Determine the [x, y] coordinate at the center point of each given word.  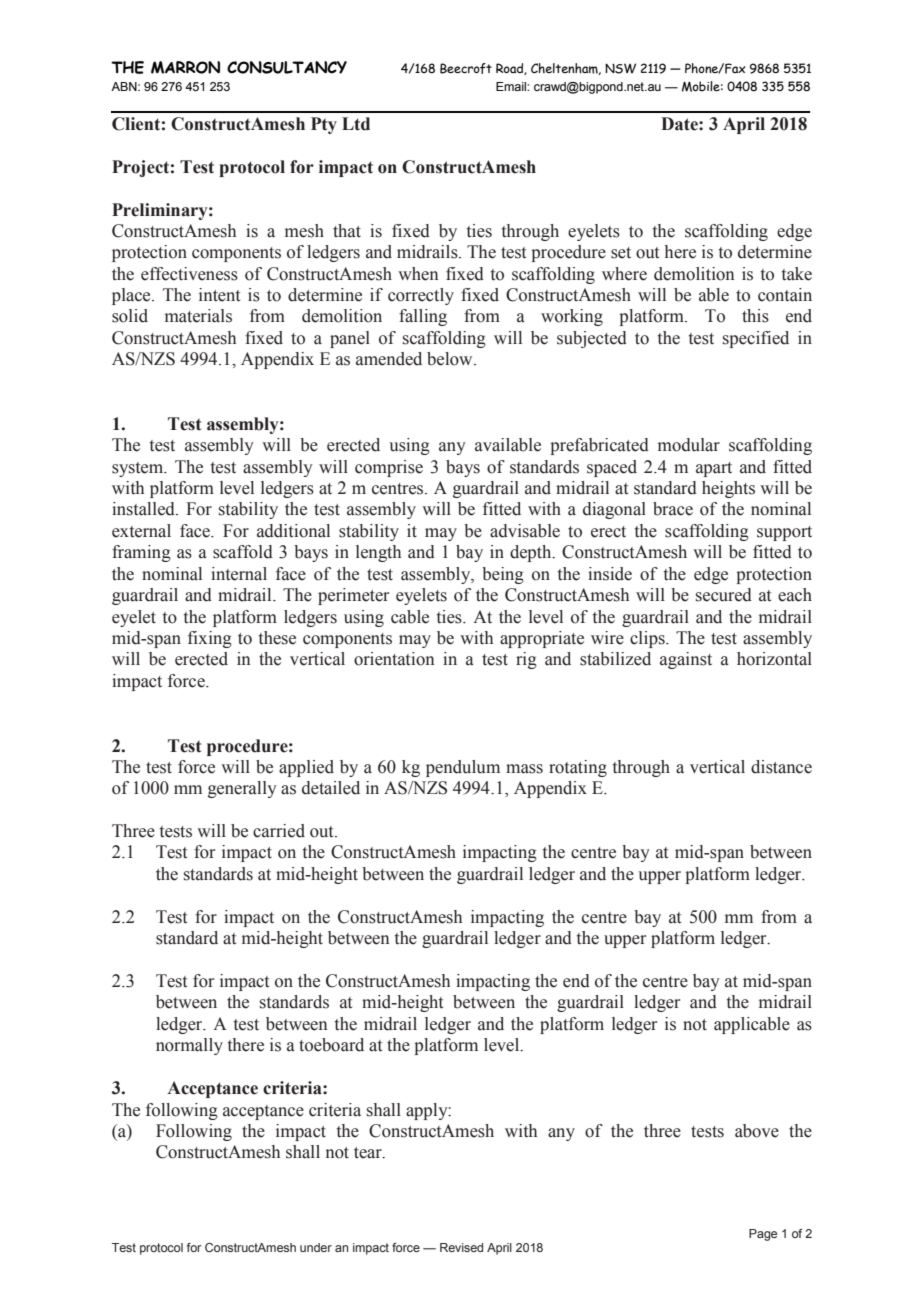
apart [714, 469]
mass [524, 769]
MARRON [185, 67]
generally [242, 789]
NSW [620, 68]
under [316, 1247]
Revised [461, 1247]
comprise [389, 468]
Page [763, 1235]
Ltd [356, 124]
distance [781, 767]
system [139, 469]
